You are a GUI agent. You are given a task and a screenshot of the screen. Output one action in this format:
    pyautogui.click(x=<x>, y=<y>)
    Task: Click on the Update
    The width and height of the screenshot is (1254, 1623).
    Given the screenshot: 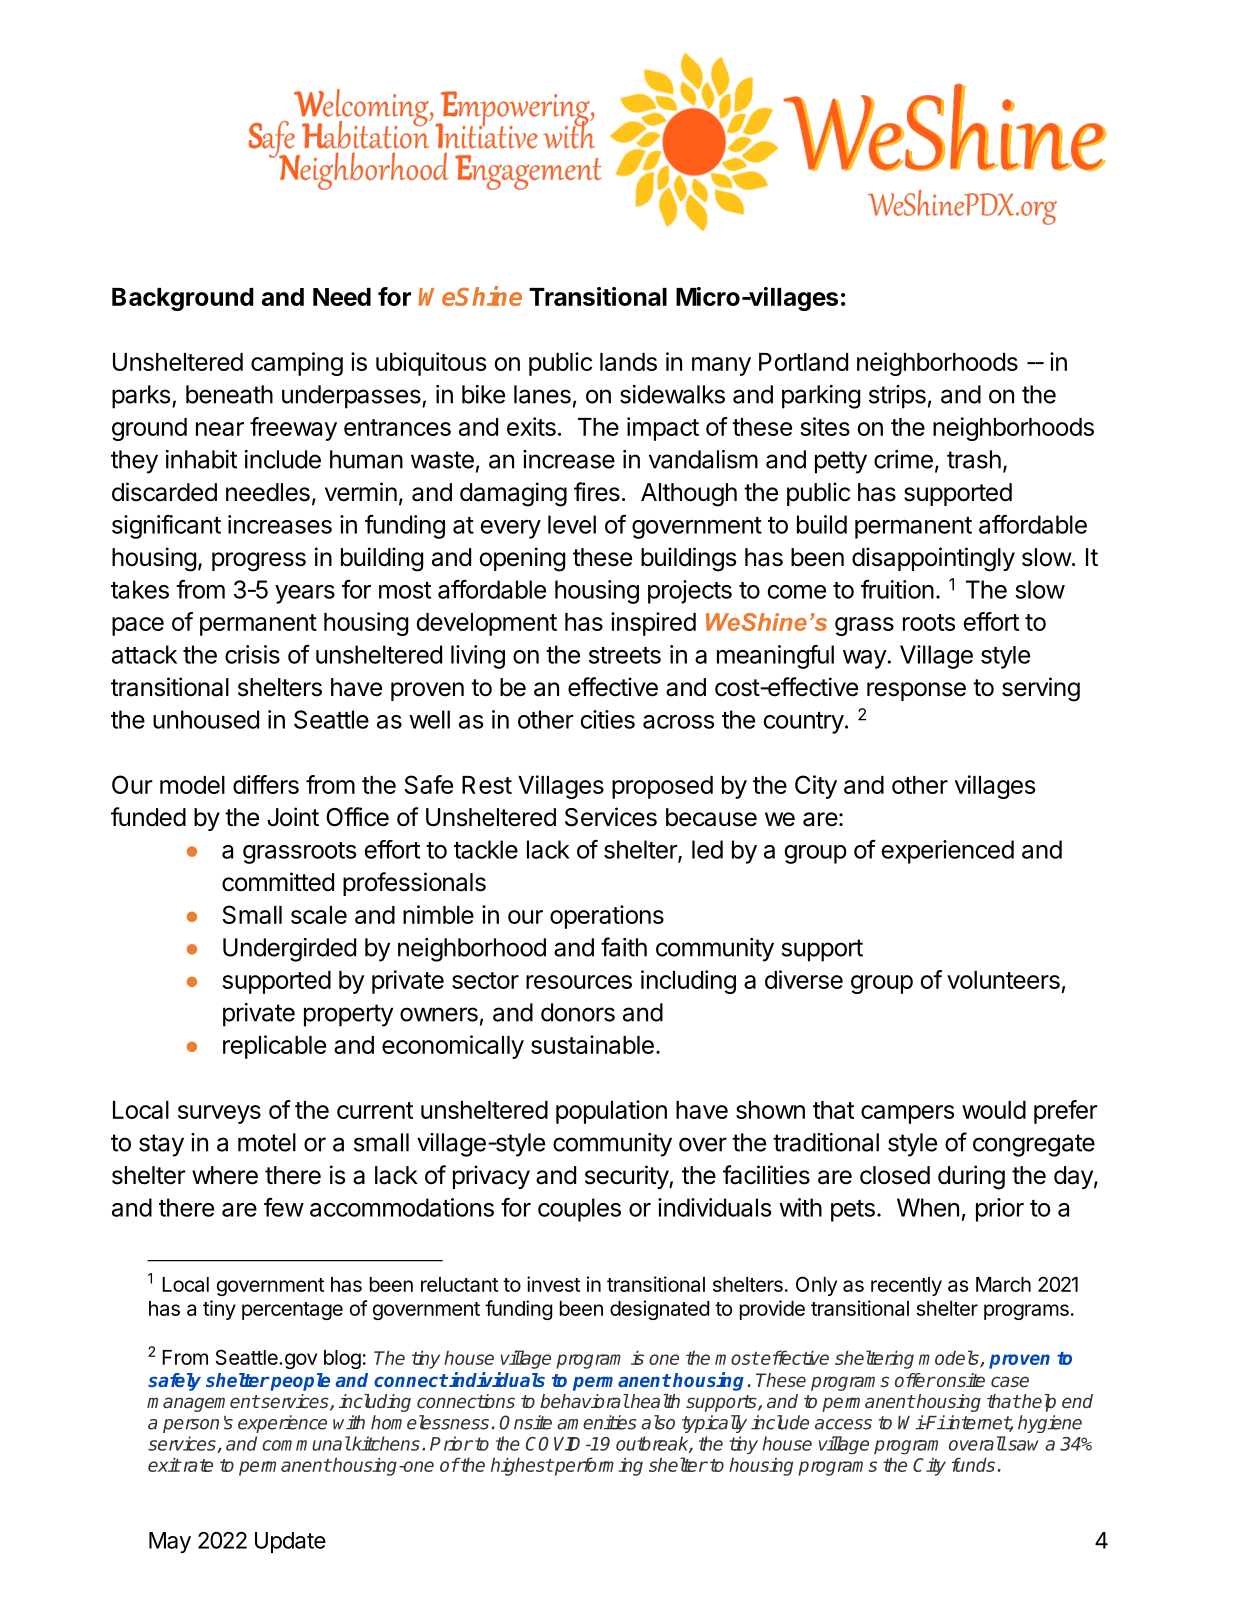 What is the action you would take?
    pyautogui.click(x=290, y=1542)
